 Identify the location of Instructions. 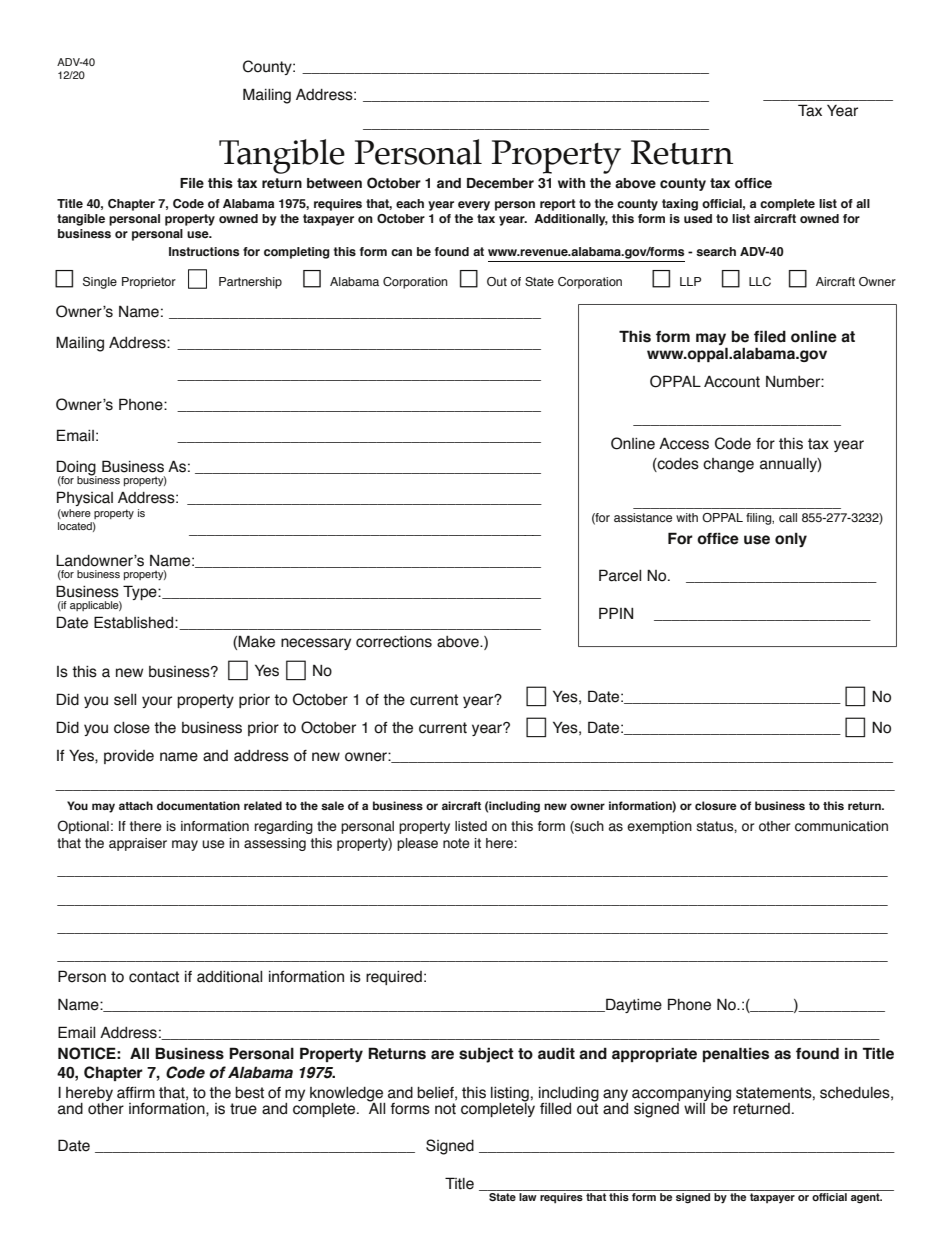
(204, 251).
